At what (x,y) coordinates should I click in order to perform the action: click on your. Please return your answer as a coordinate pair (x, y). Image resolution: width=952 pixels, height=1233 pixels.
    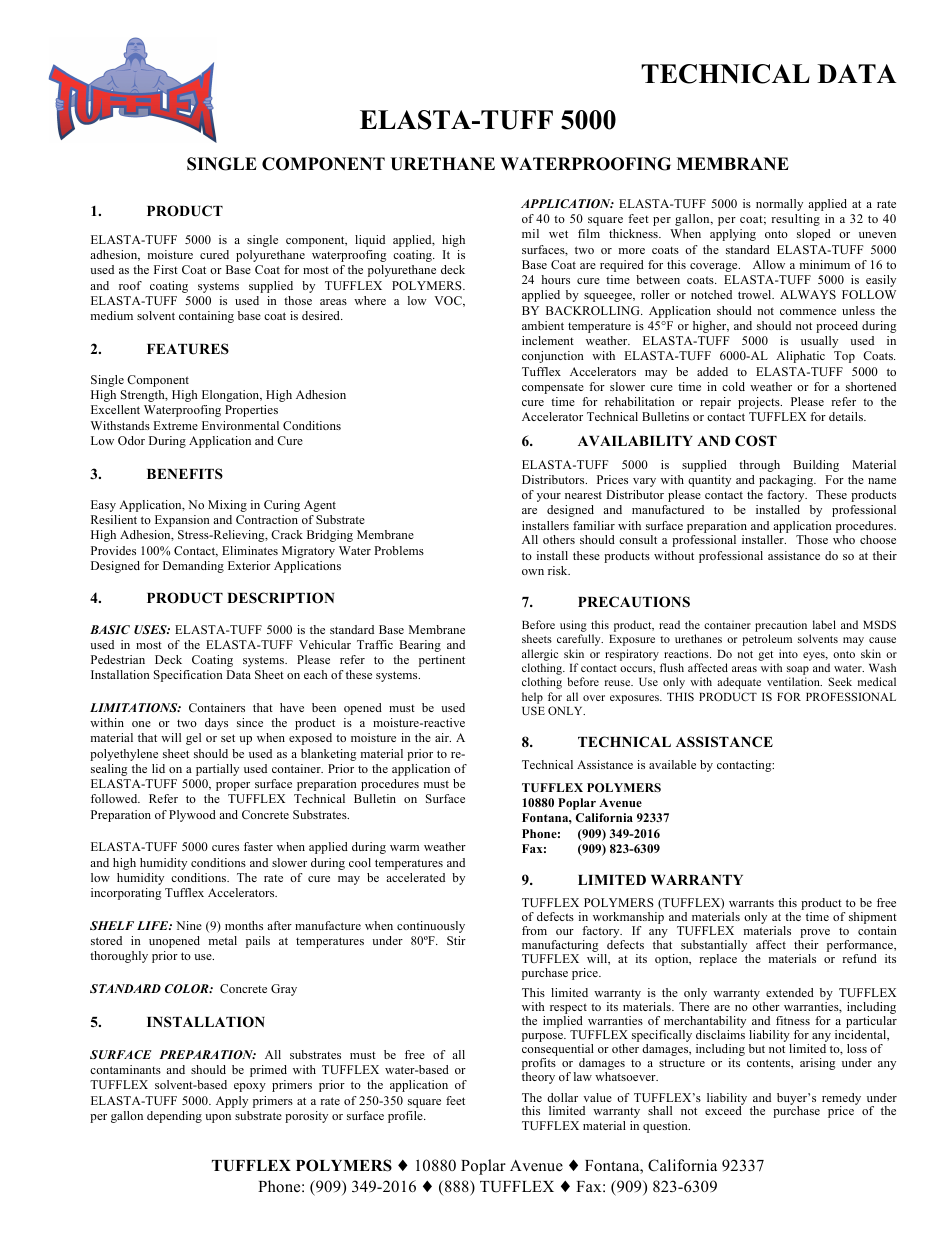
    Looking at the image, I should click on (549, 497).
